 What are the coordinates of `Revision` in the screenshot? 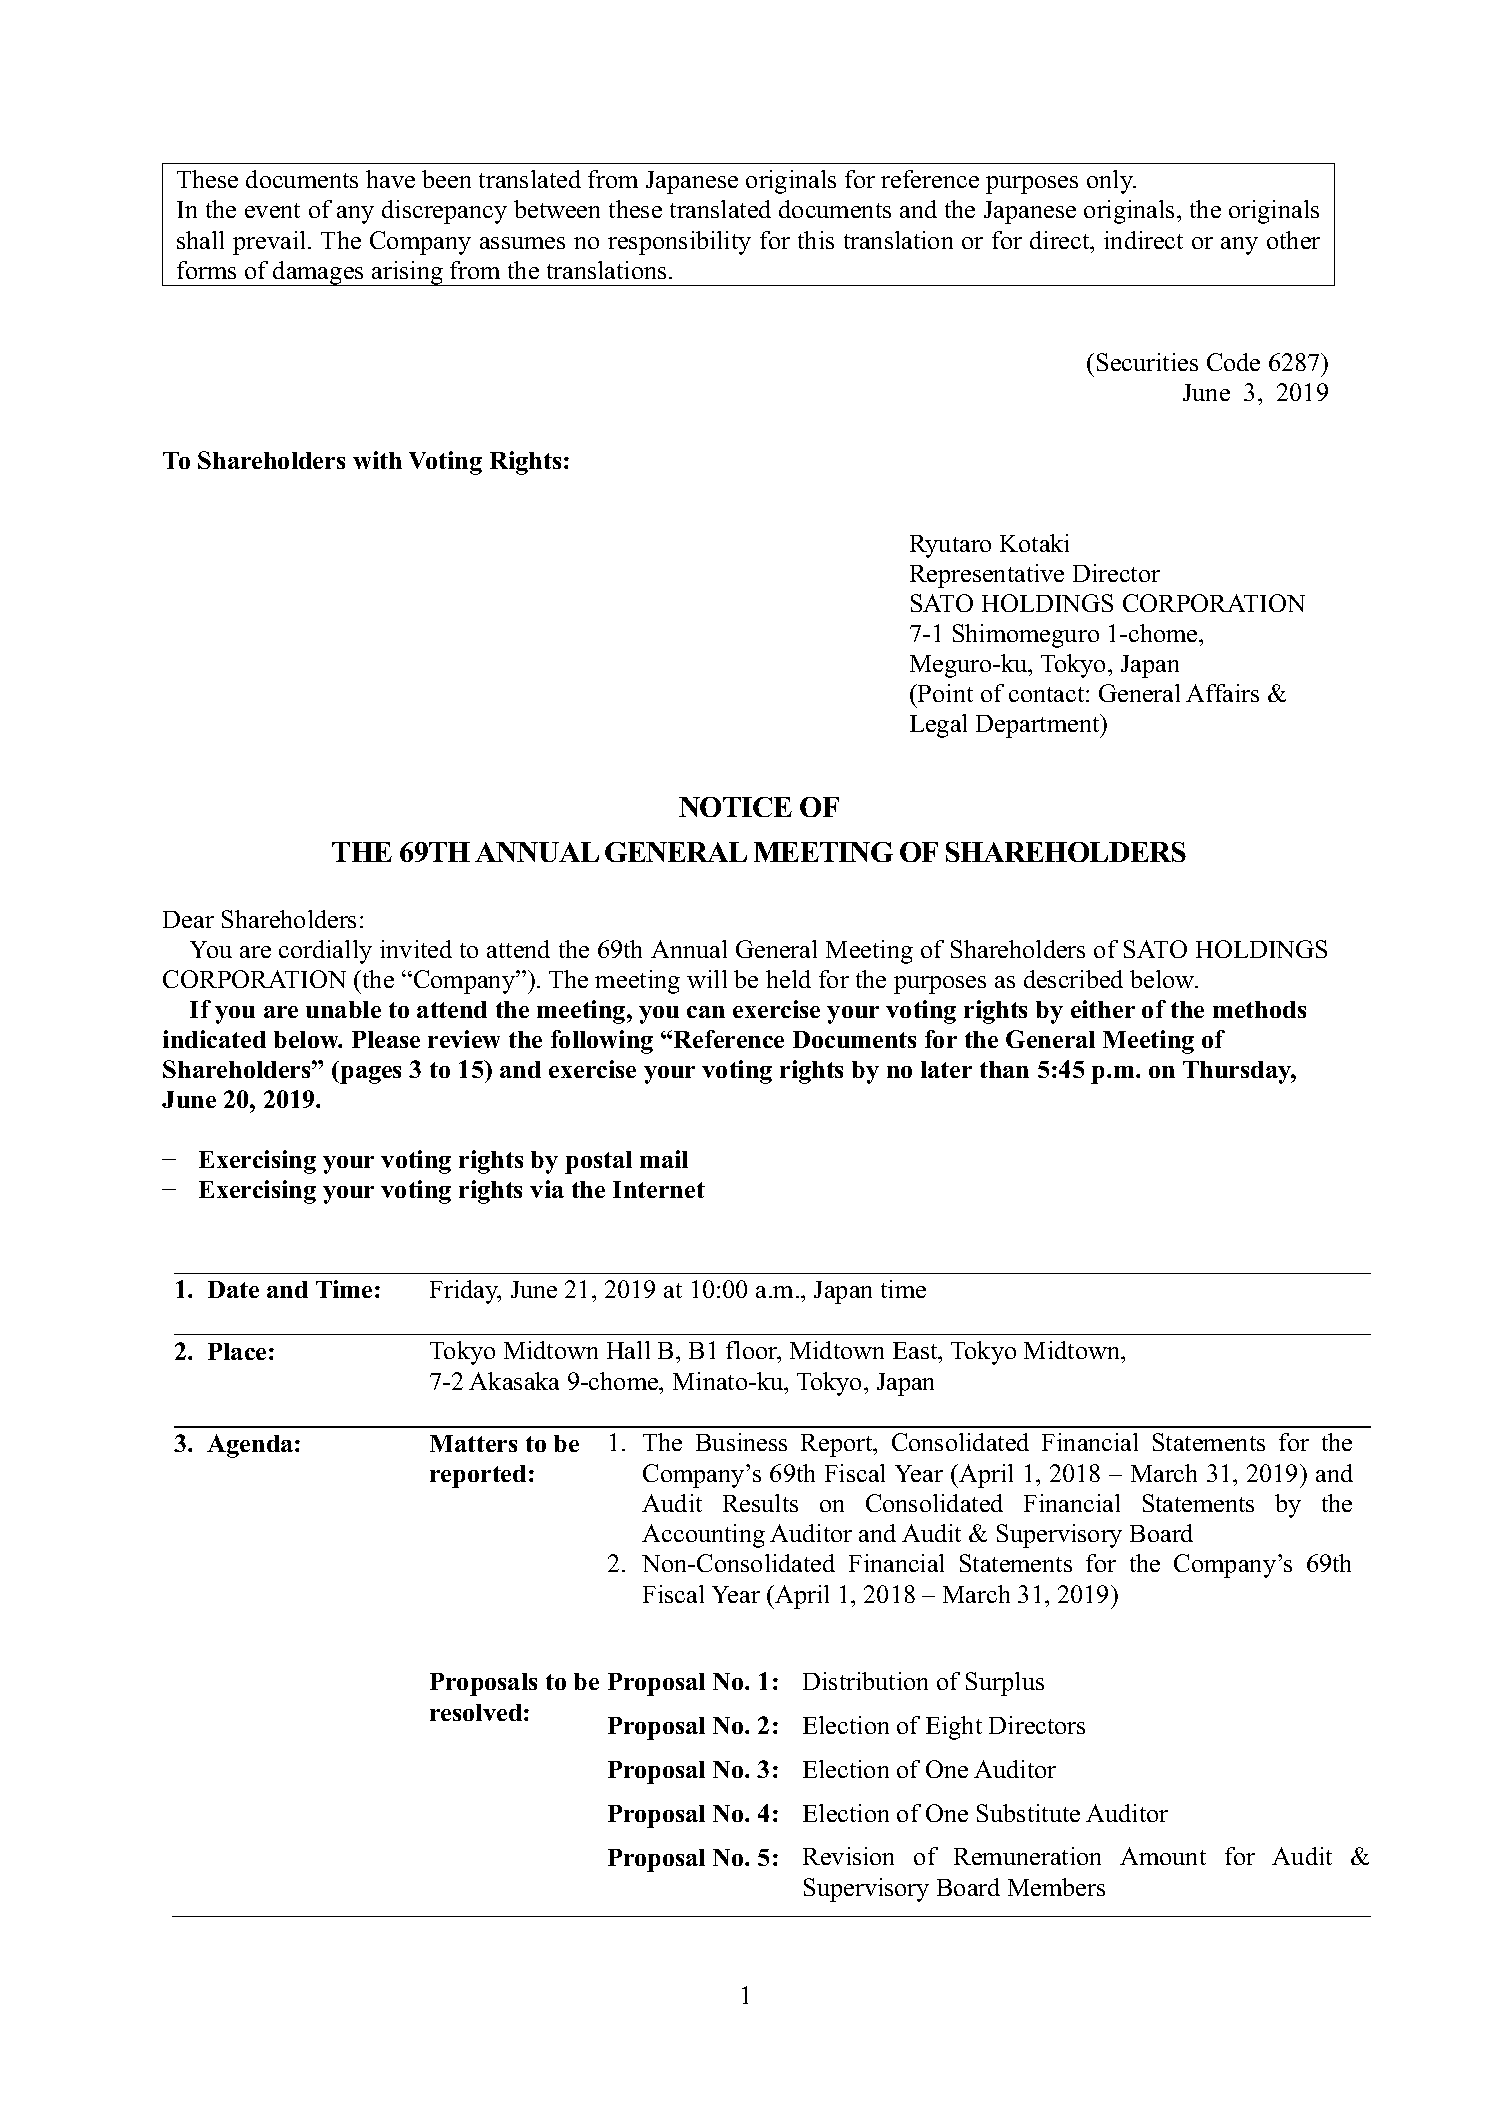 It's located at (848, 1856).
